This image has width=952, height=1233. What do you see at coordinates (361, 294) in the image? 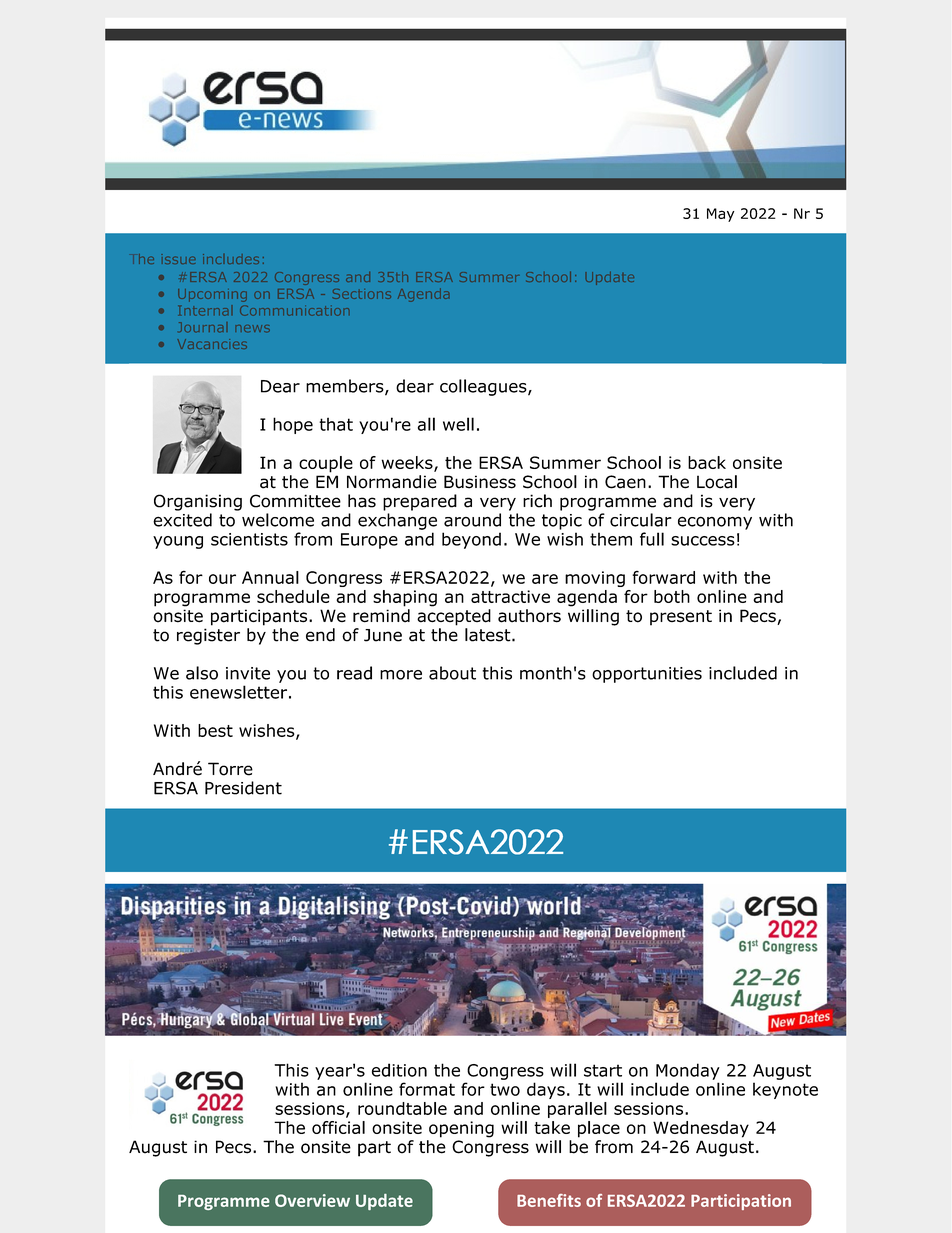
I see `Sections` at bounding box center [361, 294].
